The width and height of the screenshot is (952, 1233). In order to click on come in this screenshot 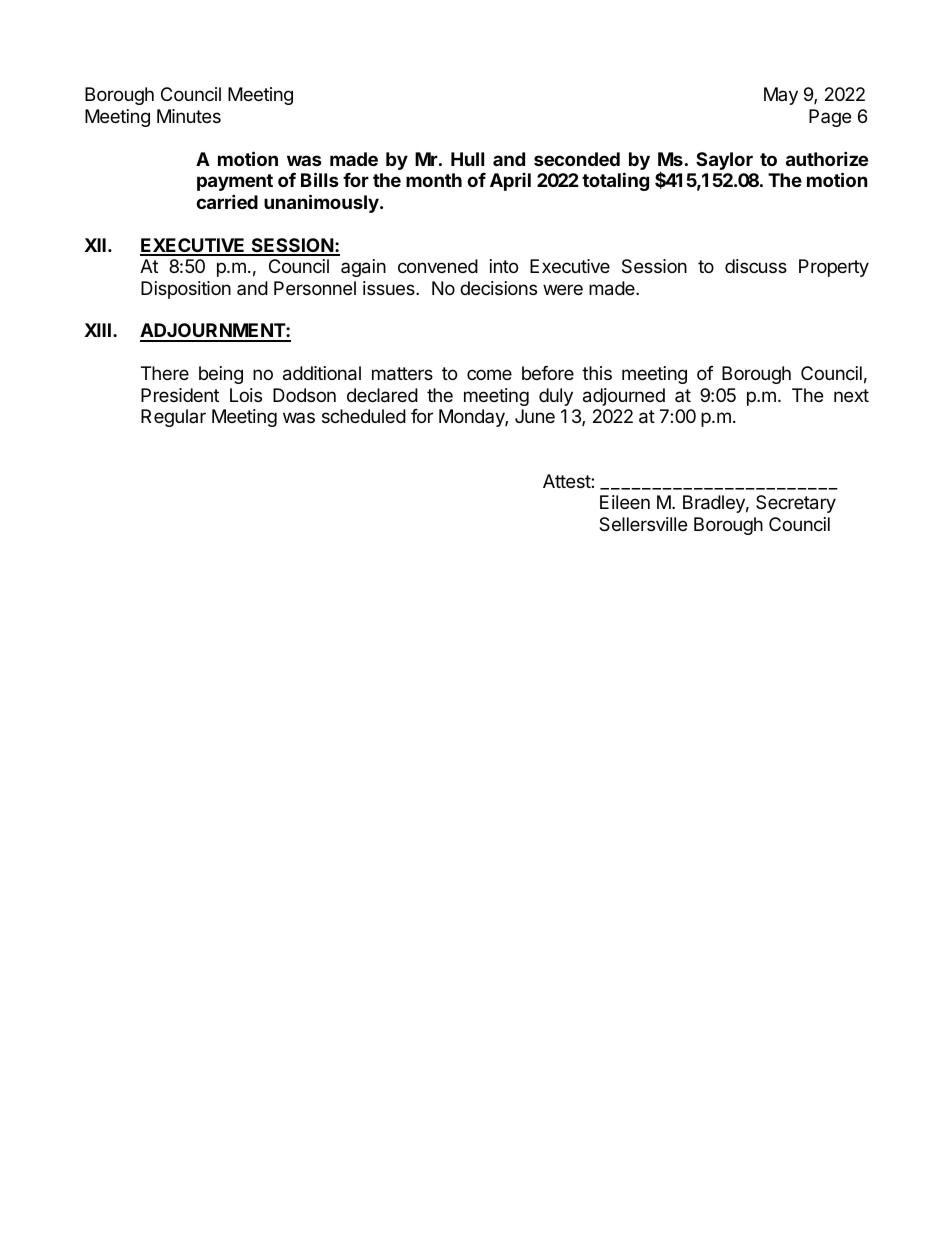, I will do `click(489, 374)`.
